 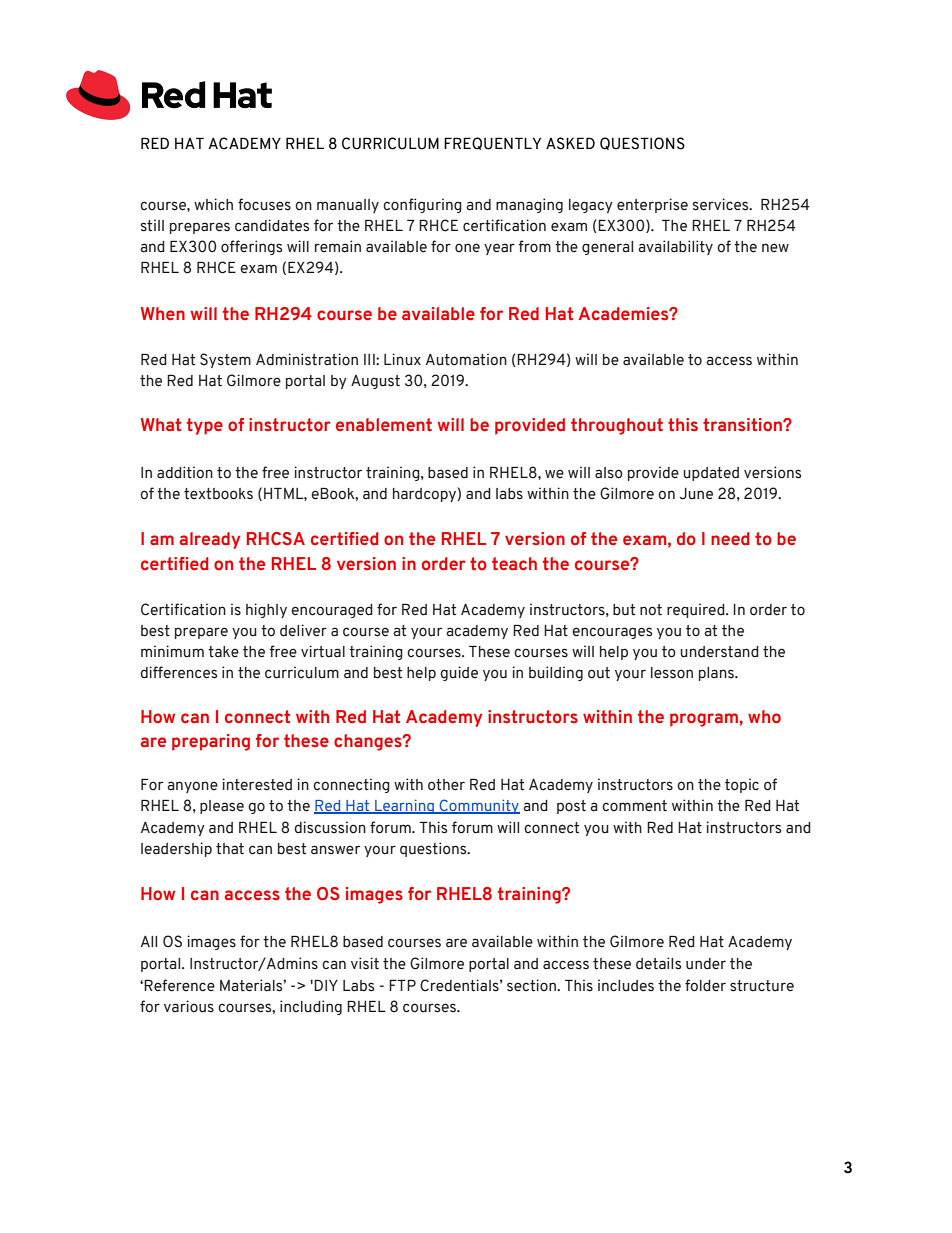 What do you see at coordinates (446, 785) in the page?
I see `other` at bounding box center [446, 785].
